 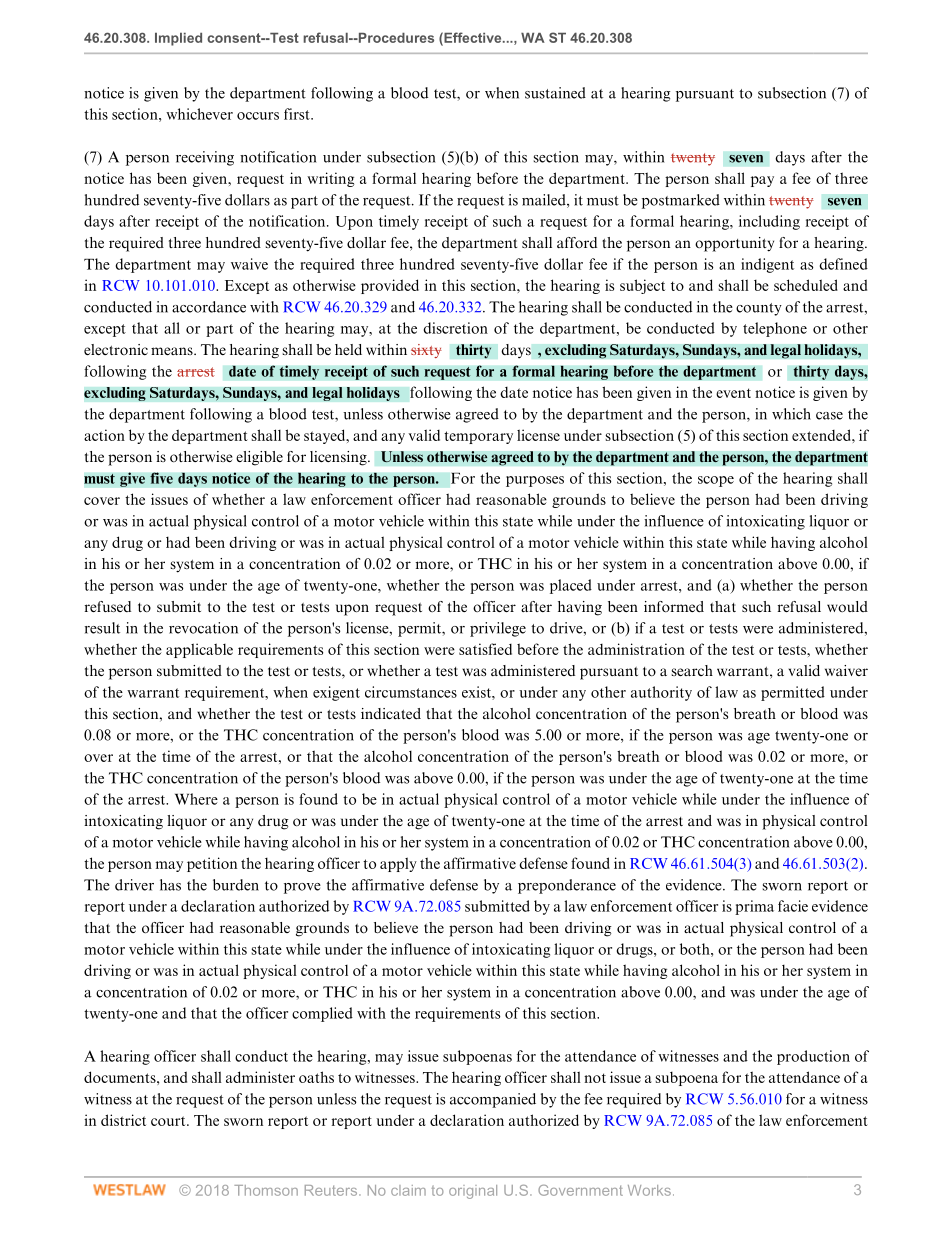 What do you see at coordinates (169, 1121) in the document?
I see `court` at bounding box center [169, 1121].
